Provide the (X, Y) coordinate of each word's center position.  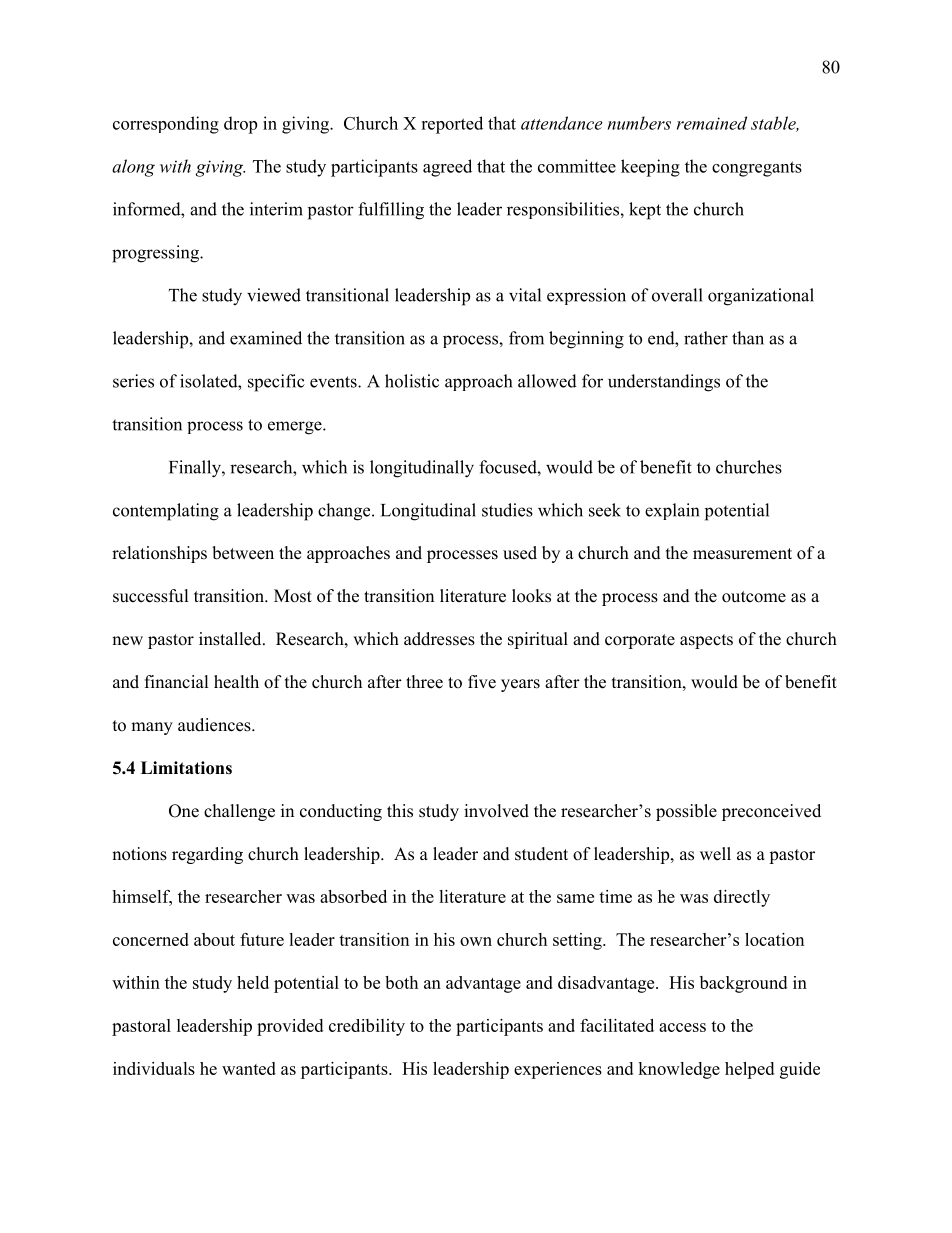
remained (712, 123)
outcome (754, 597)
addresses (439, 639)
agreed (447, 168)
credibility (367, 1027)
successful (151, 596)
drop (240, 125)
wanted (249, 1068)
